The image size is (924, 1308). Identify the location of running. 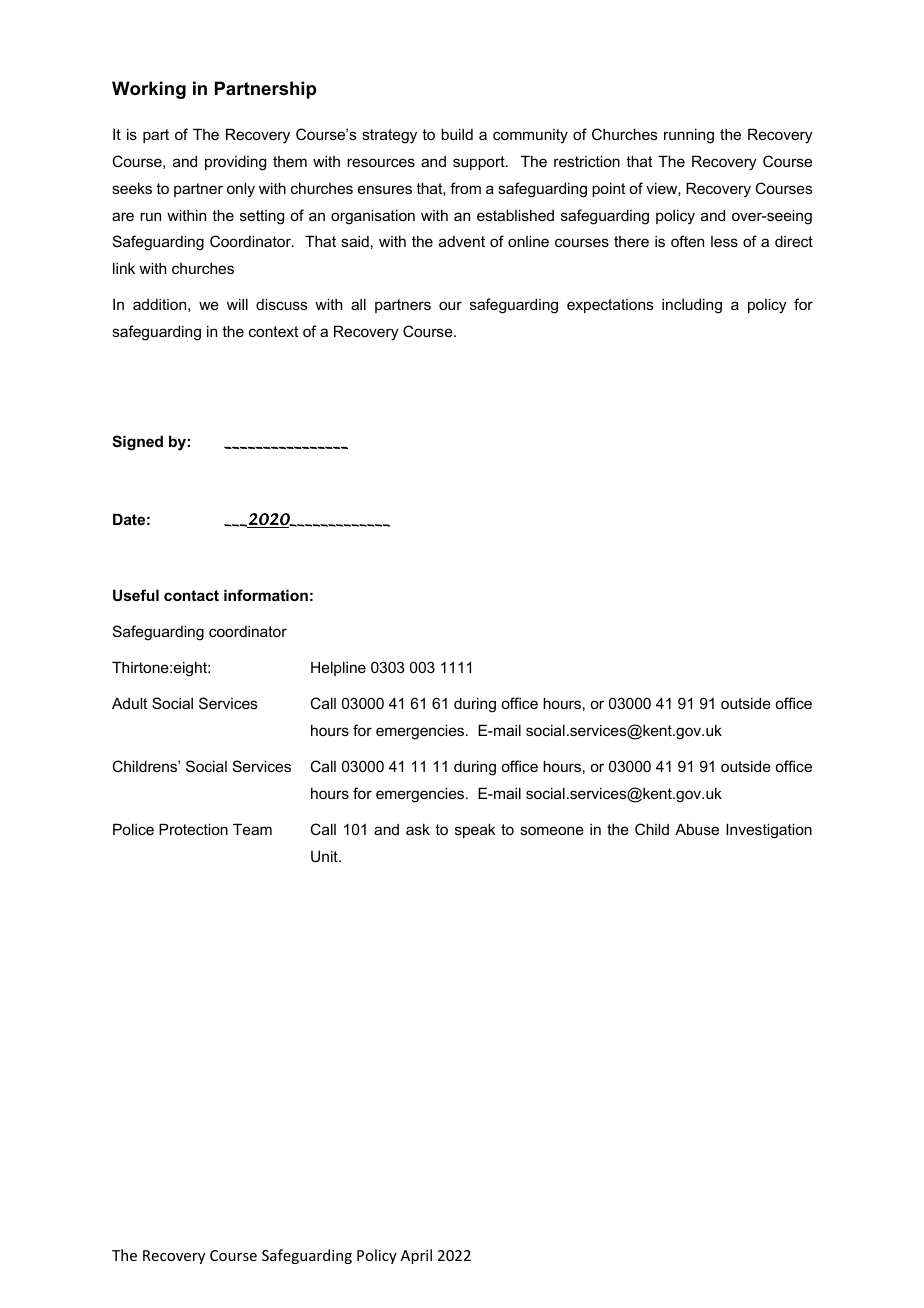
(689, 136).
